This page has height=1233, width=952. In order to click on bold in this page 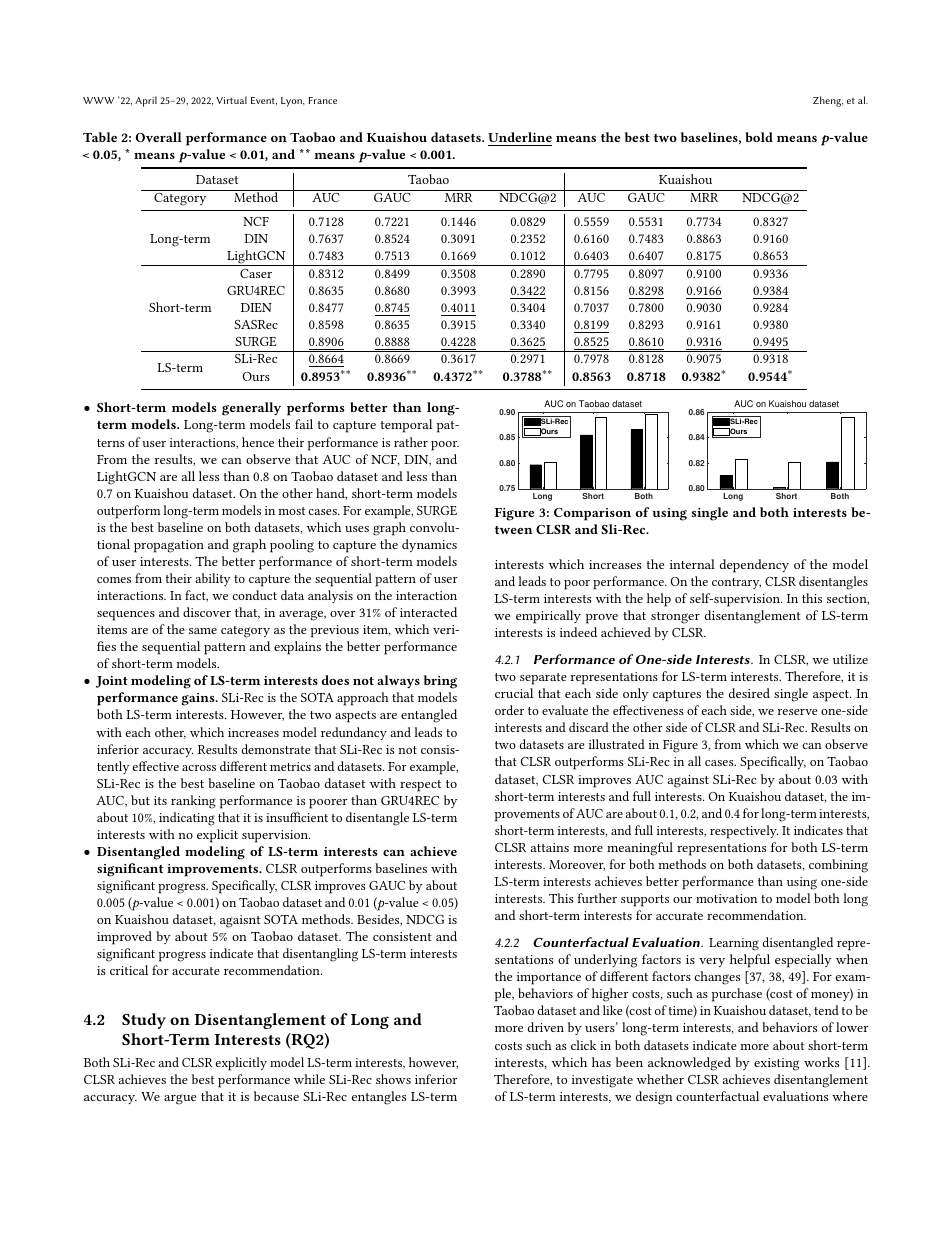, I will do `click(759, 137)`.
